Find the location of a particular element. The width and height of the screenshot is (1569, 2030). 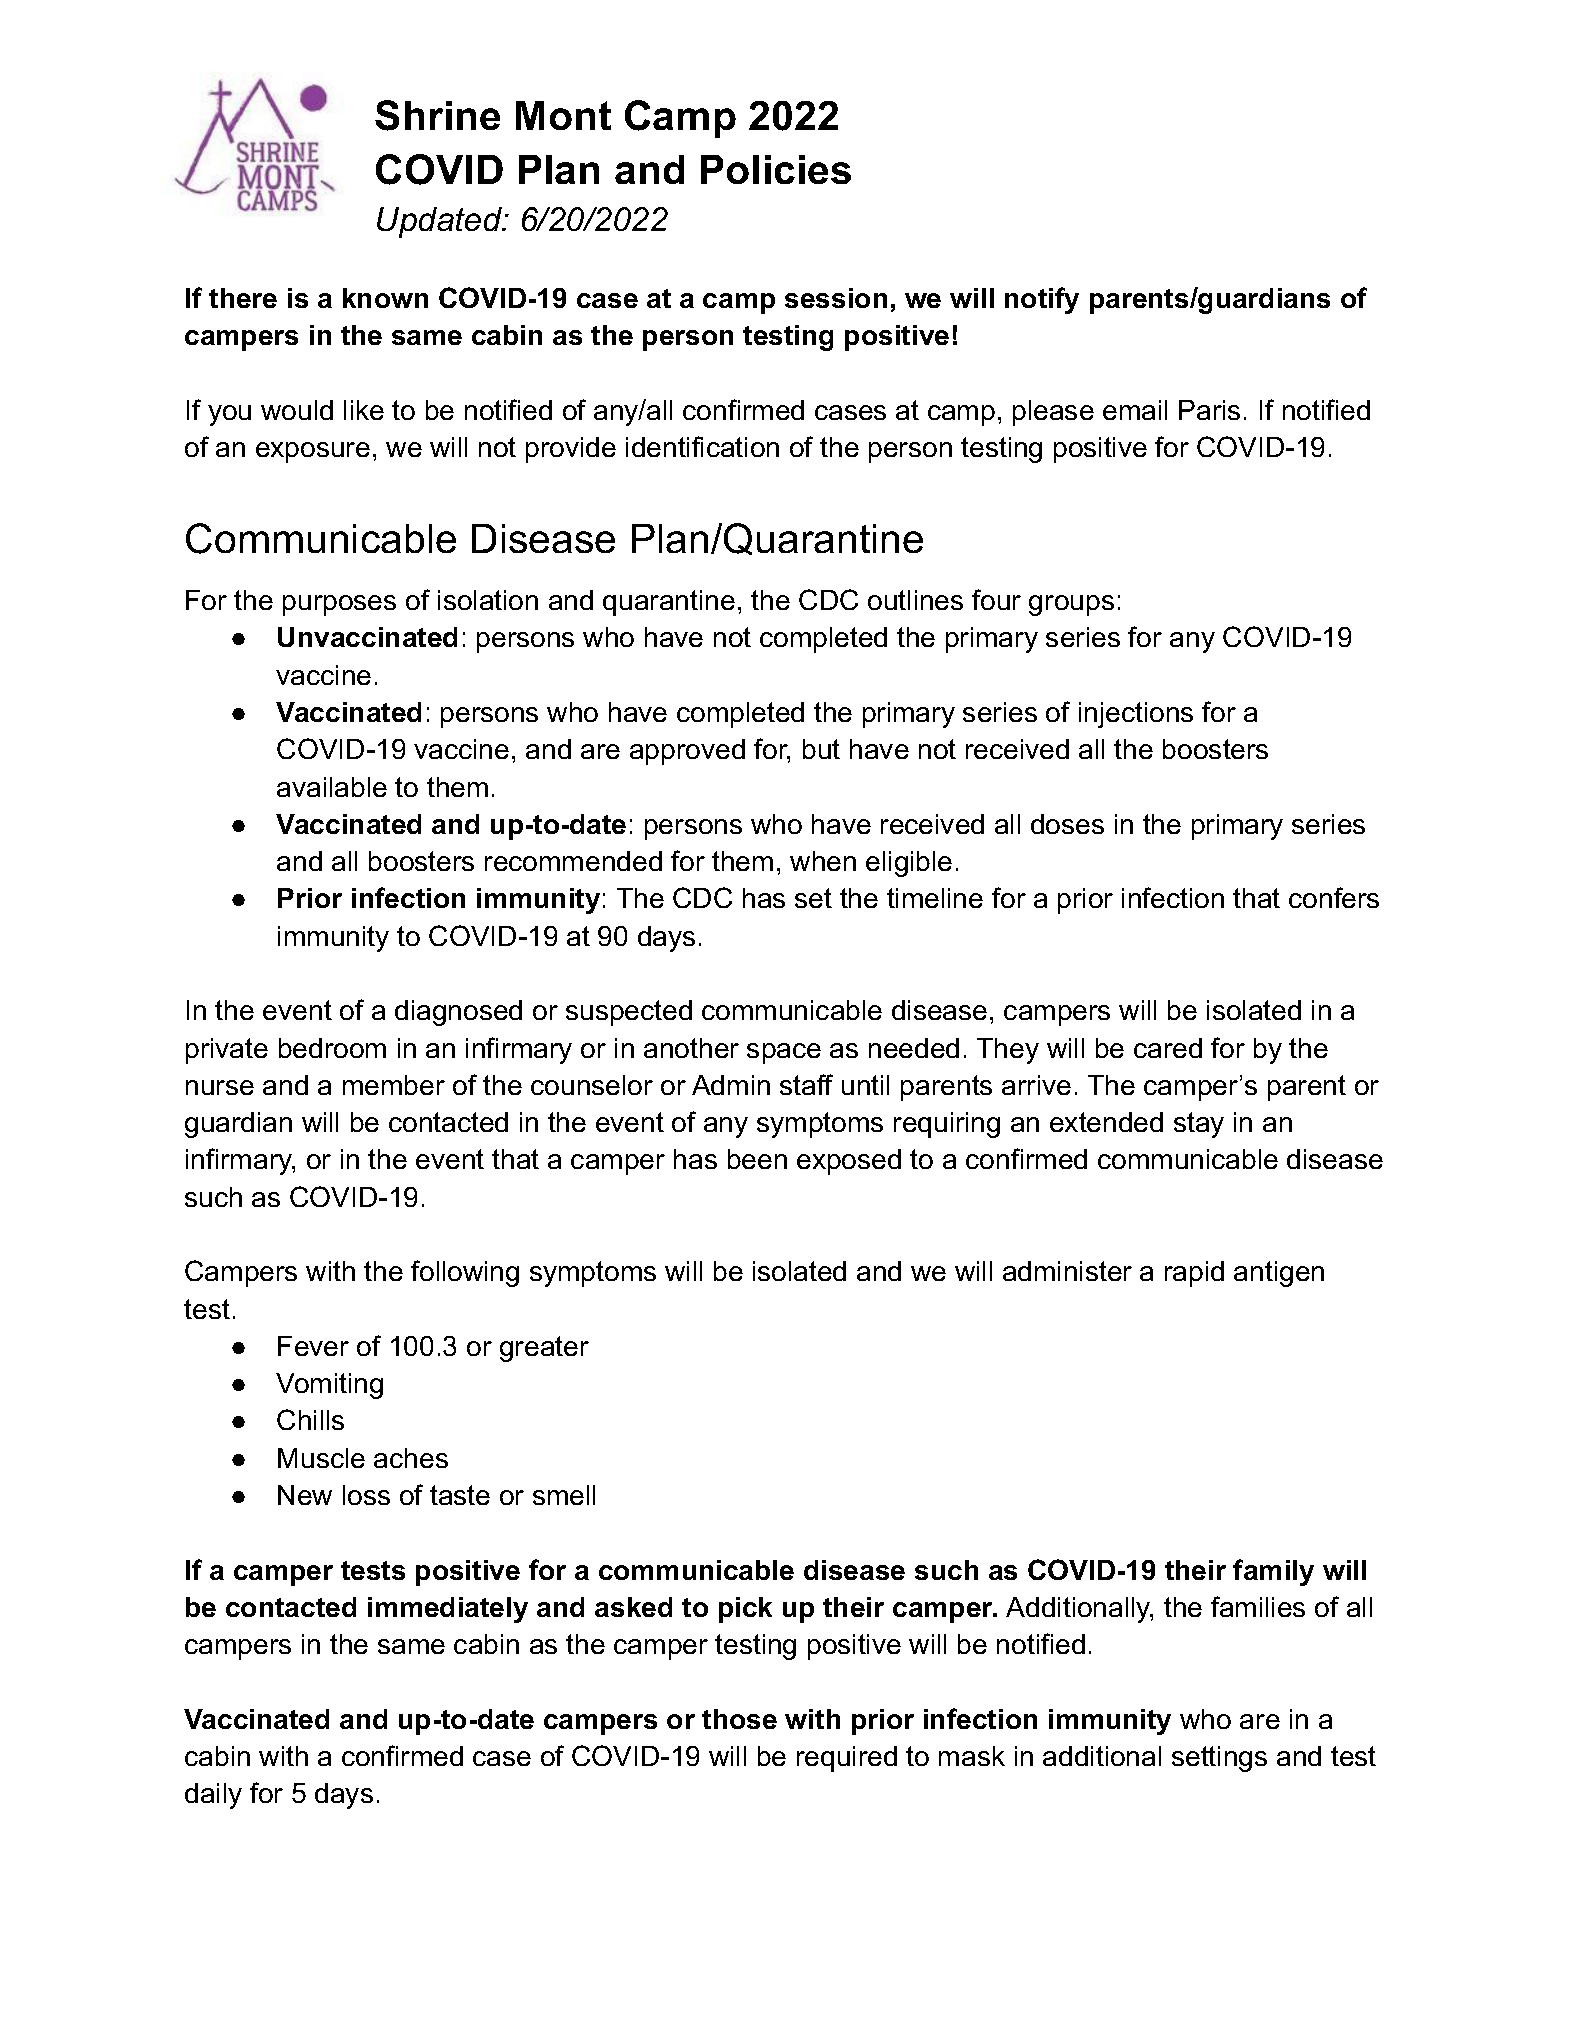

following is located at coordinates (465, 1273).
